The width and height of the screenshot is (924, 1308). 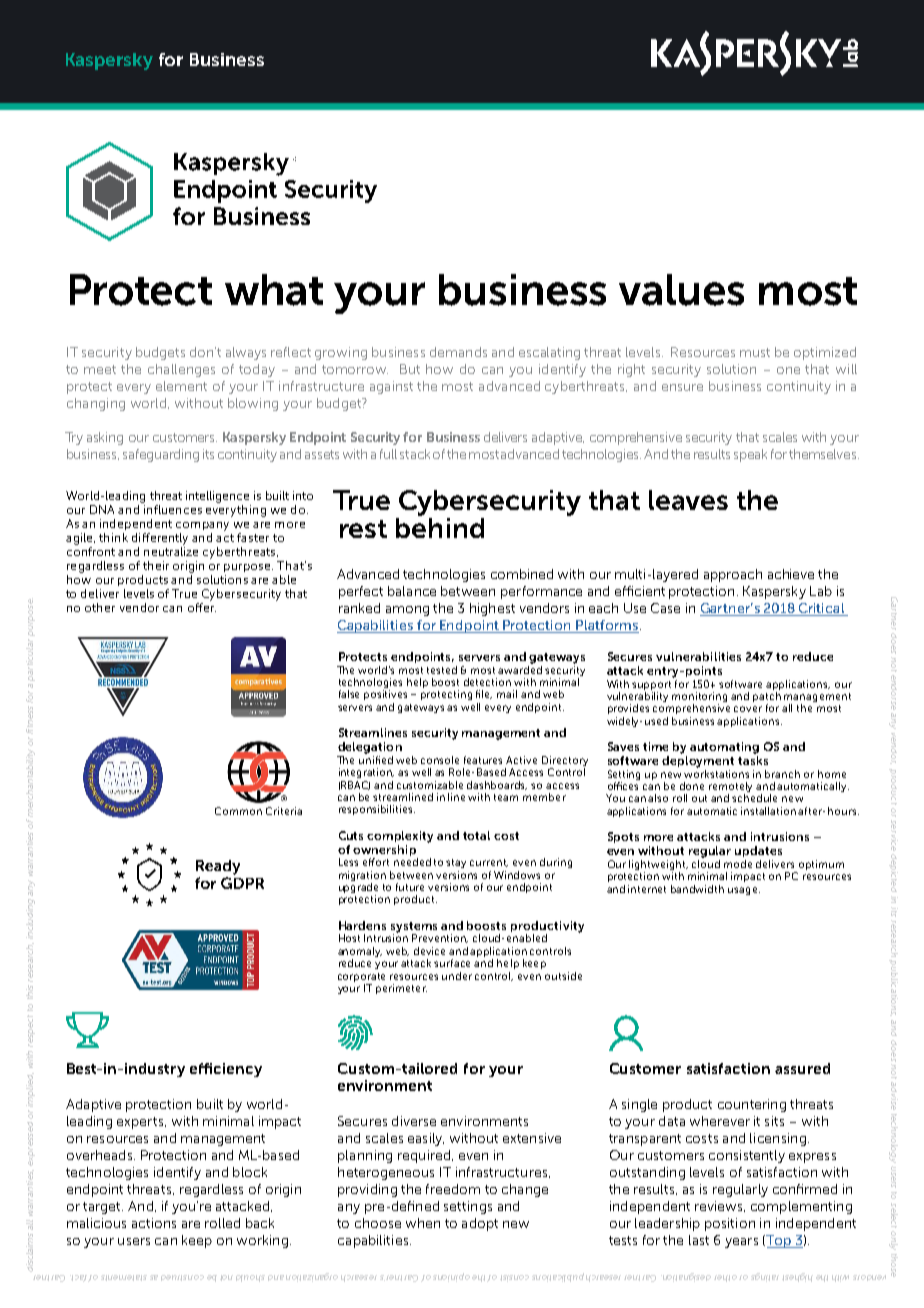 I want to click on actions, so click(x=154, y=1223).
